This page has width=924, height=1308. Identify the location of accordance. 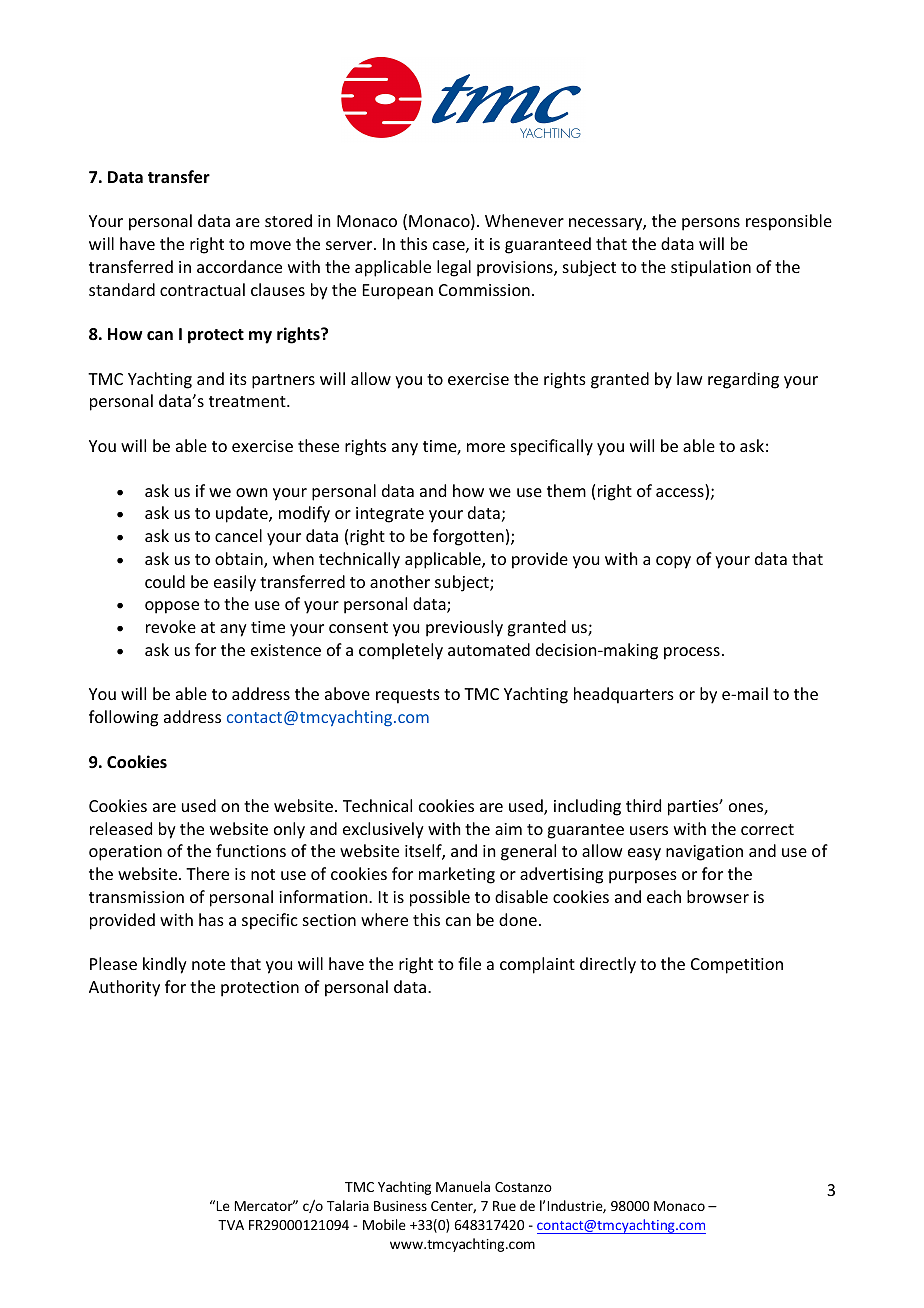
(239, 266).
